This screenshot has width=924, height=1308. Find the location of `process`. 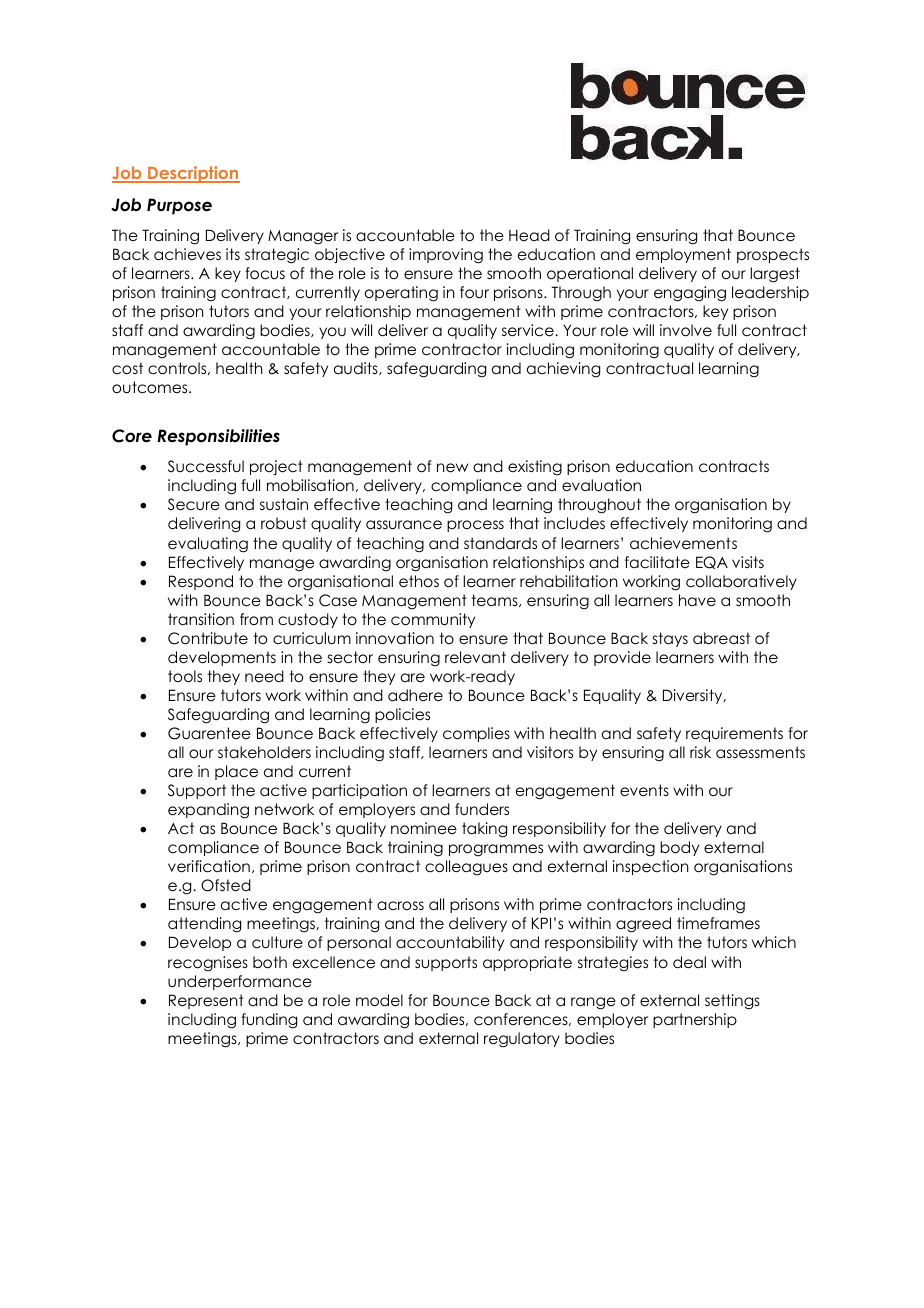

process is located at coordinates (475, 526).
